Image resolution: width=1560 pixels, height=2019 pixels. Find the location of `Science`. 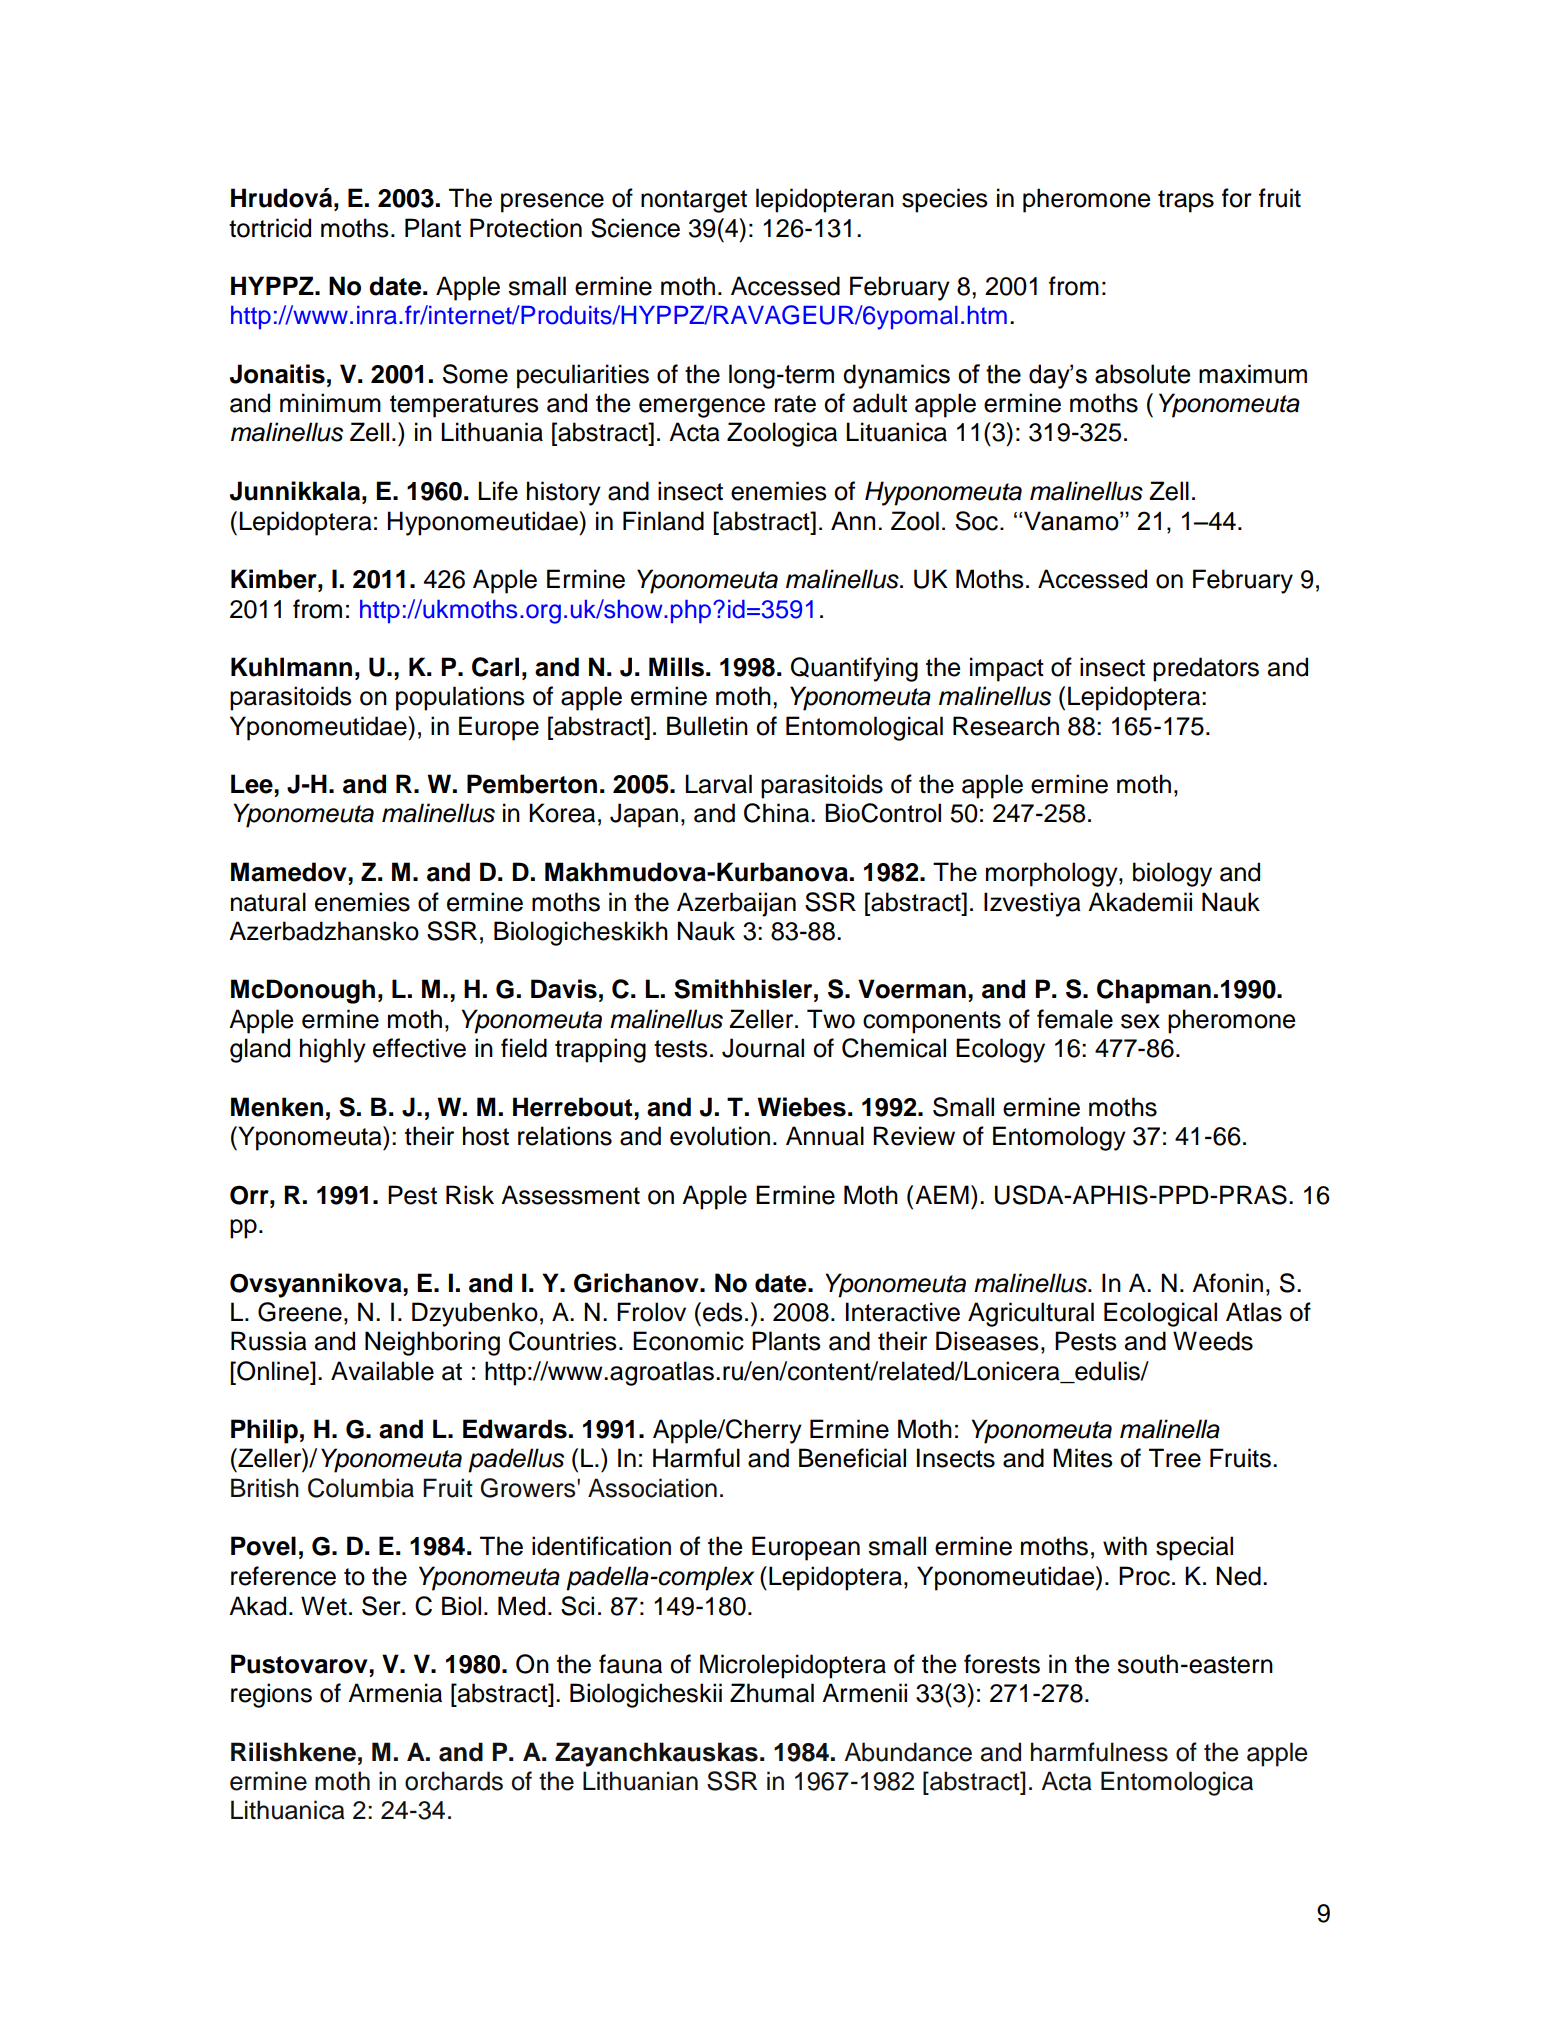

Science is located at coordinates (635, 228).
